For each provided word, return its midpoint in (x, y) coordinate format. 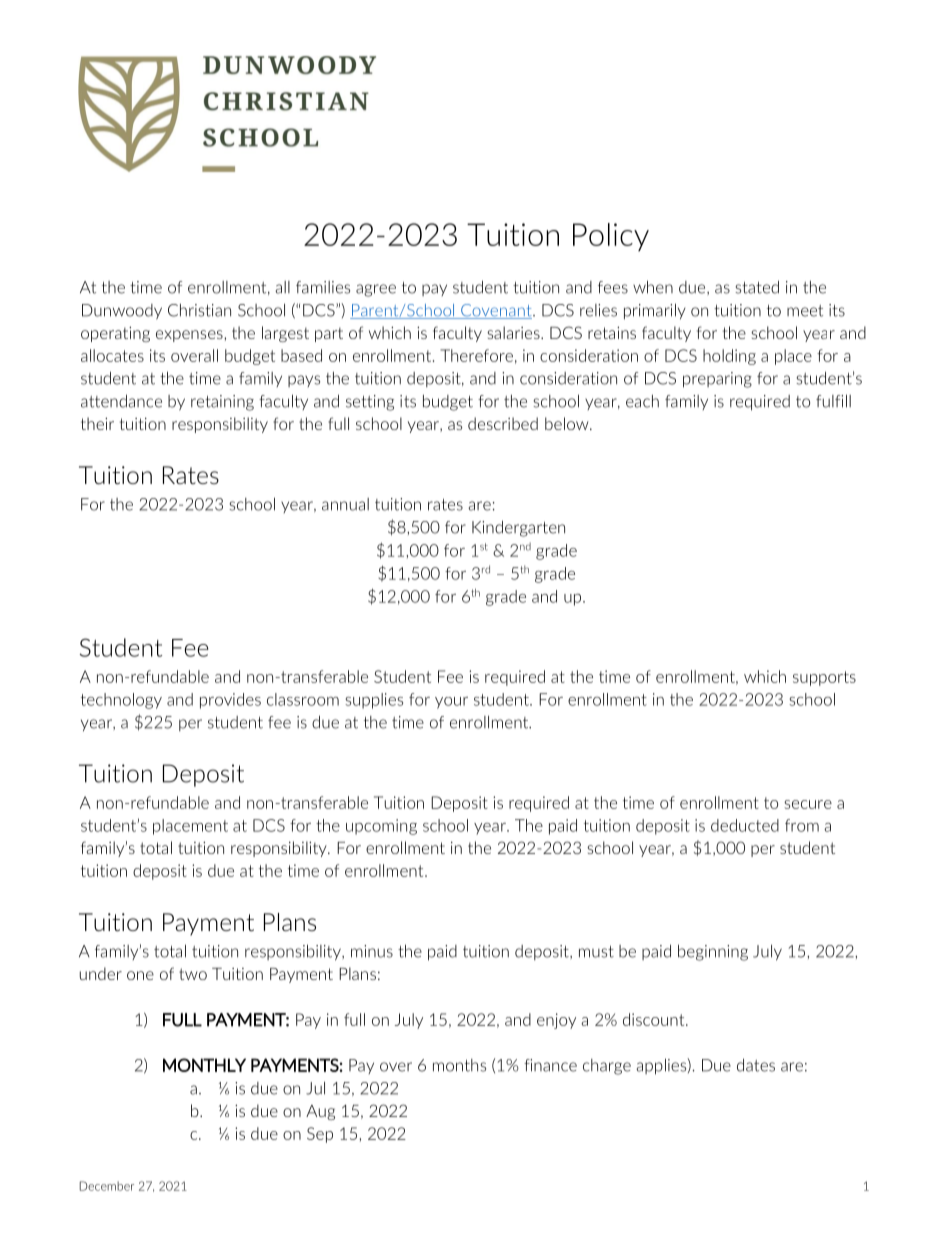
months (459, 1065)
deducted (745, 825)
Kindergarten (518, 528)
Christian (199, 310)
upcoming (381, 827)
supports (824, 678)
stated (757, 287)
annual (345, 504)
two (193, 974)
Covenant (496, 311)
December (107, 1186)
